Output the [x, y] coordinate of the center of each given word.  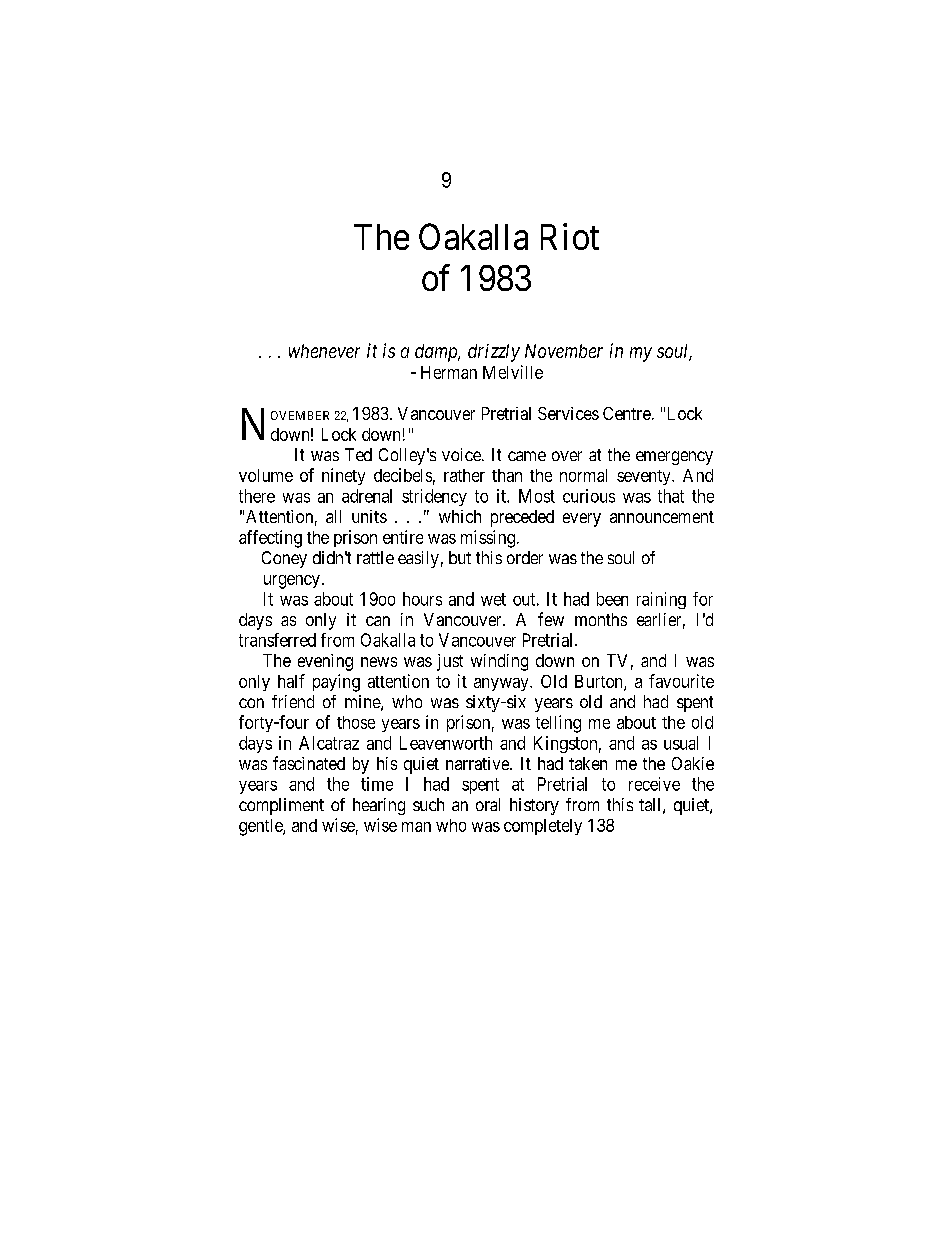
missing [488, 539]
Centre [627, 413]
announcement [662, 517]
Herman [449, 372]
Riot [570, 236]
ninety [343, 476]
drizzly [494, 353]
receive [654, 784]
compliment [281, 806]
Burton [600, 682]
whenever [324, 351]
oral [488, 804]
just [450, 662]
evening [325, 662]
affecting [270, 539]
